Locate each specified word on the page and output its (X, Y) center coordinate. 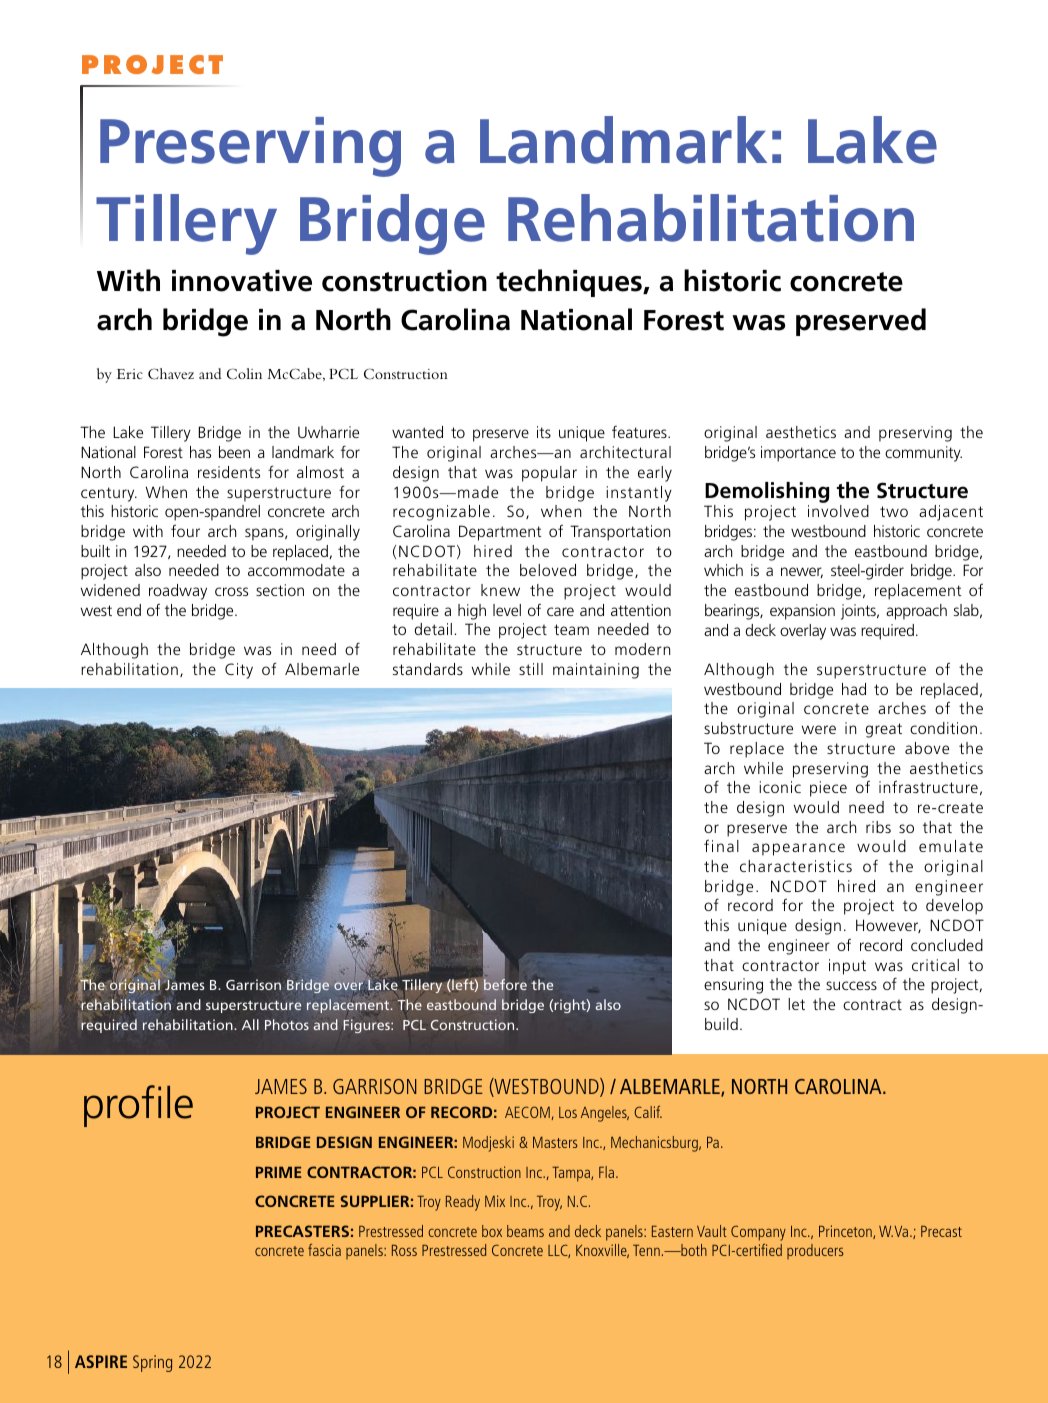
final (721, 845)
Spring (152, 1363)
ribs (878, 827)
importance (798, 454)
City (239, 671)
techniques (570, 283)
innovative (242, 281)
